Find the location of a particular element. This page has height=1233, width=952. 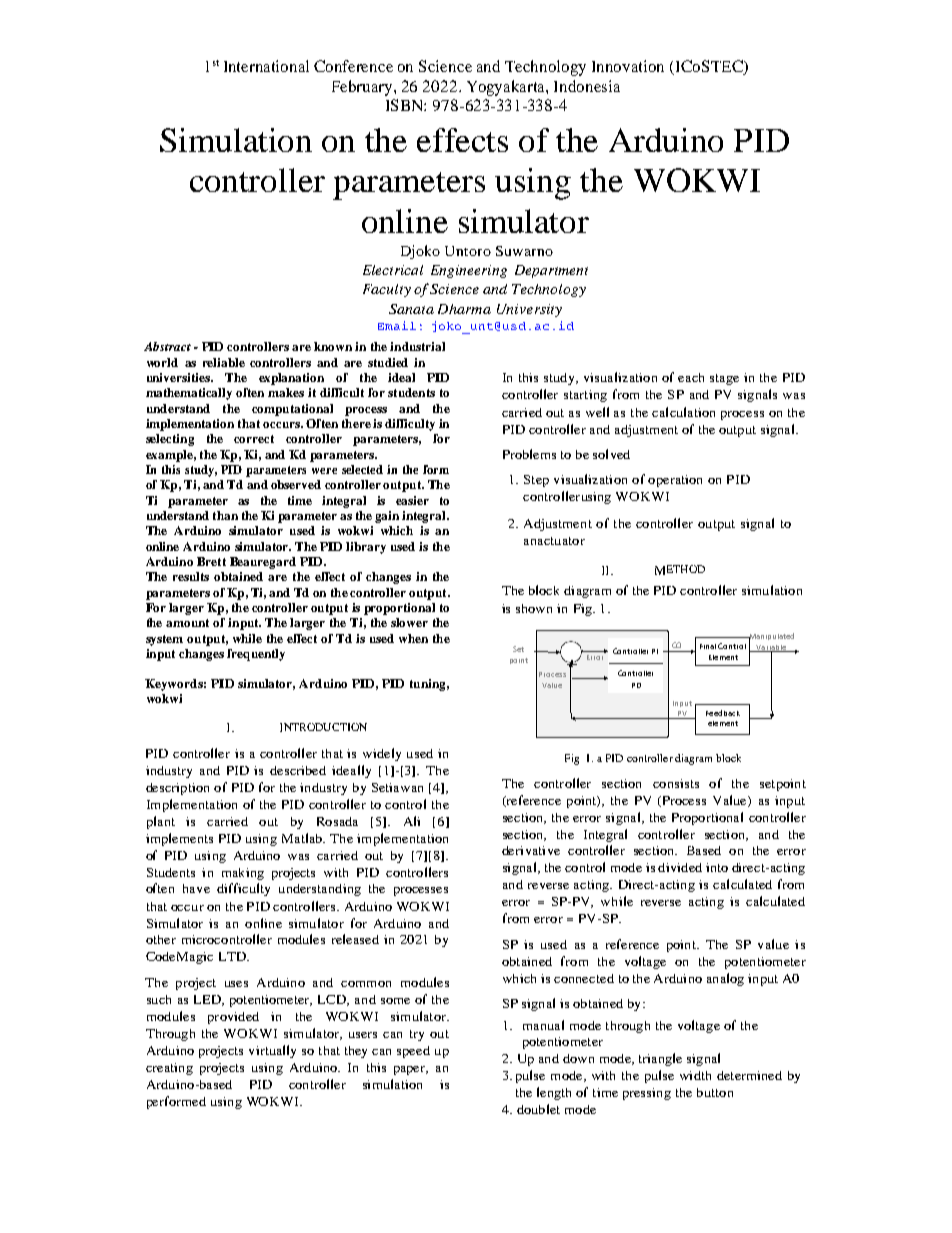

Innovation is located at coordinates (628, 66).
